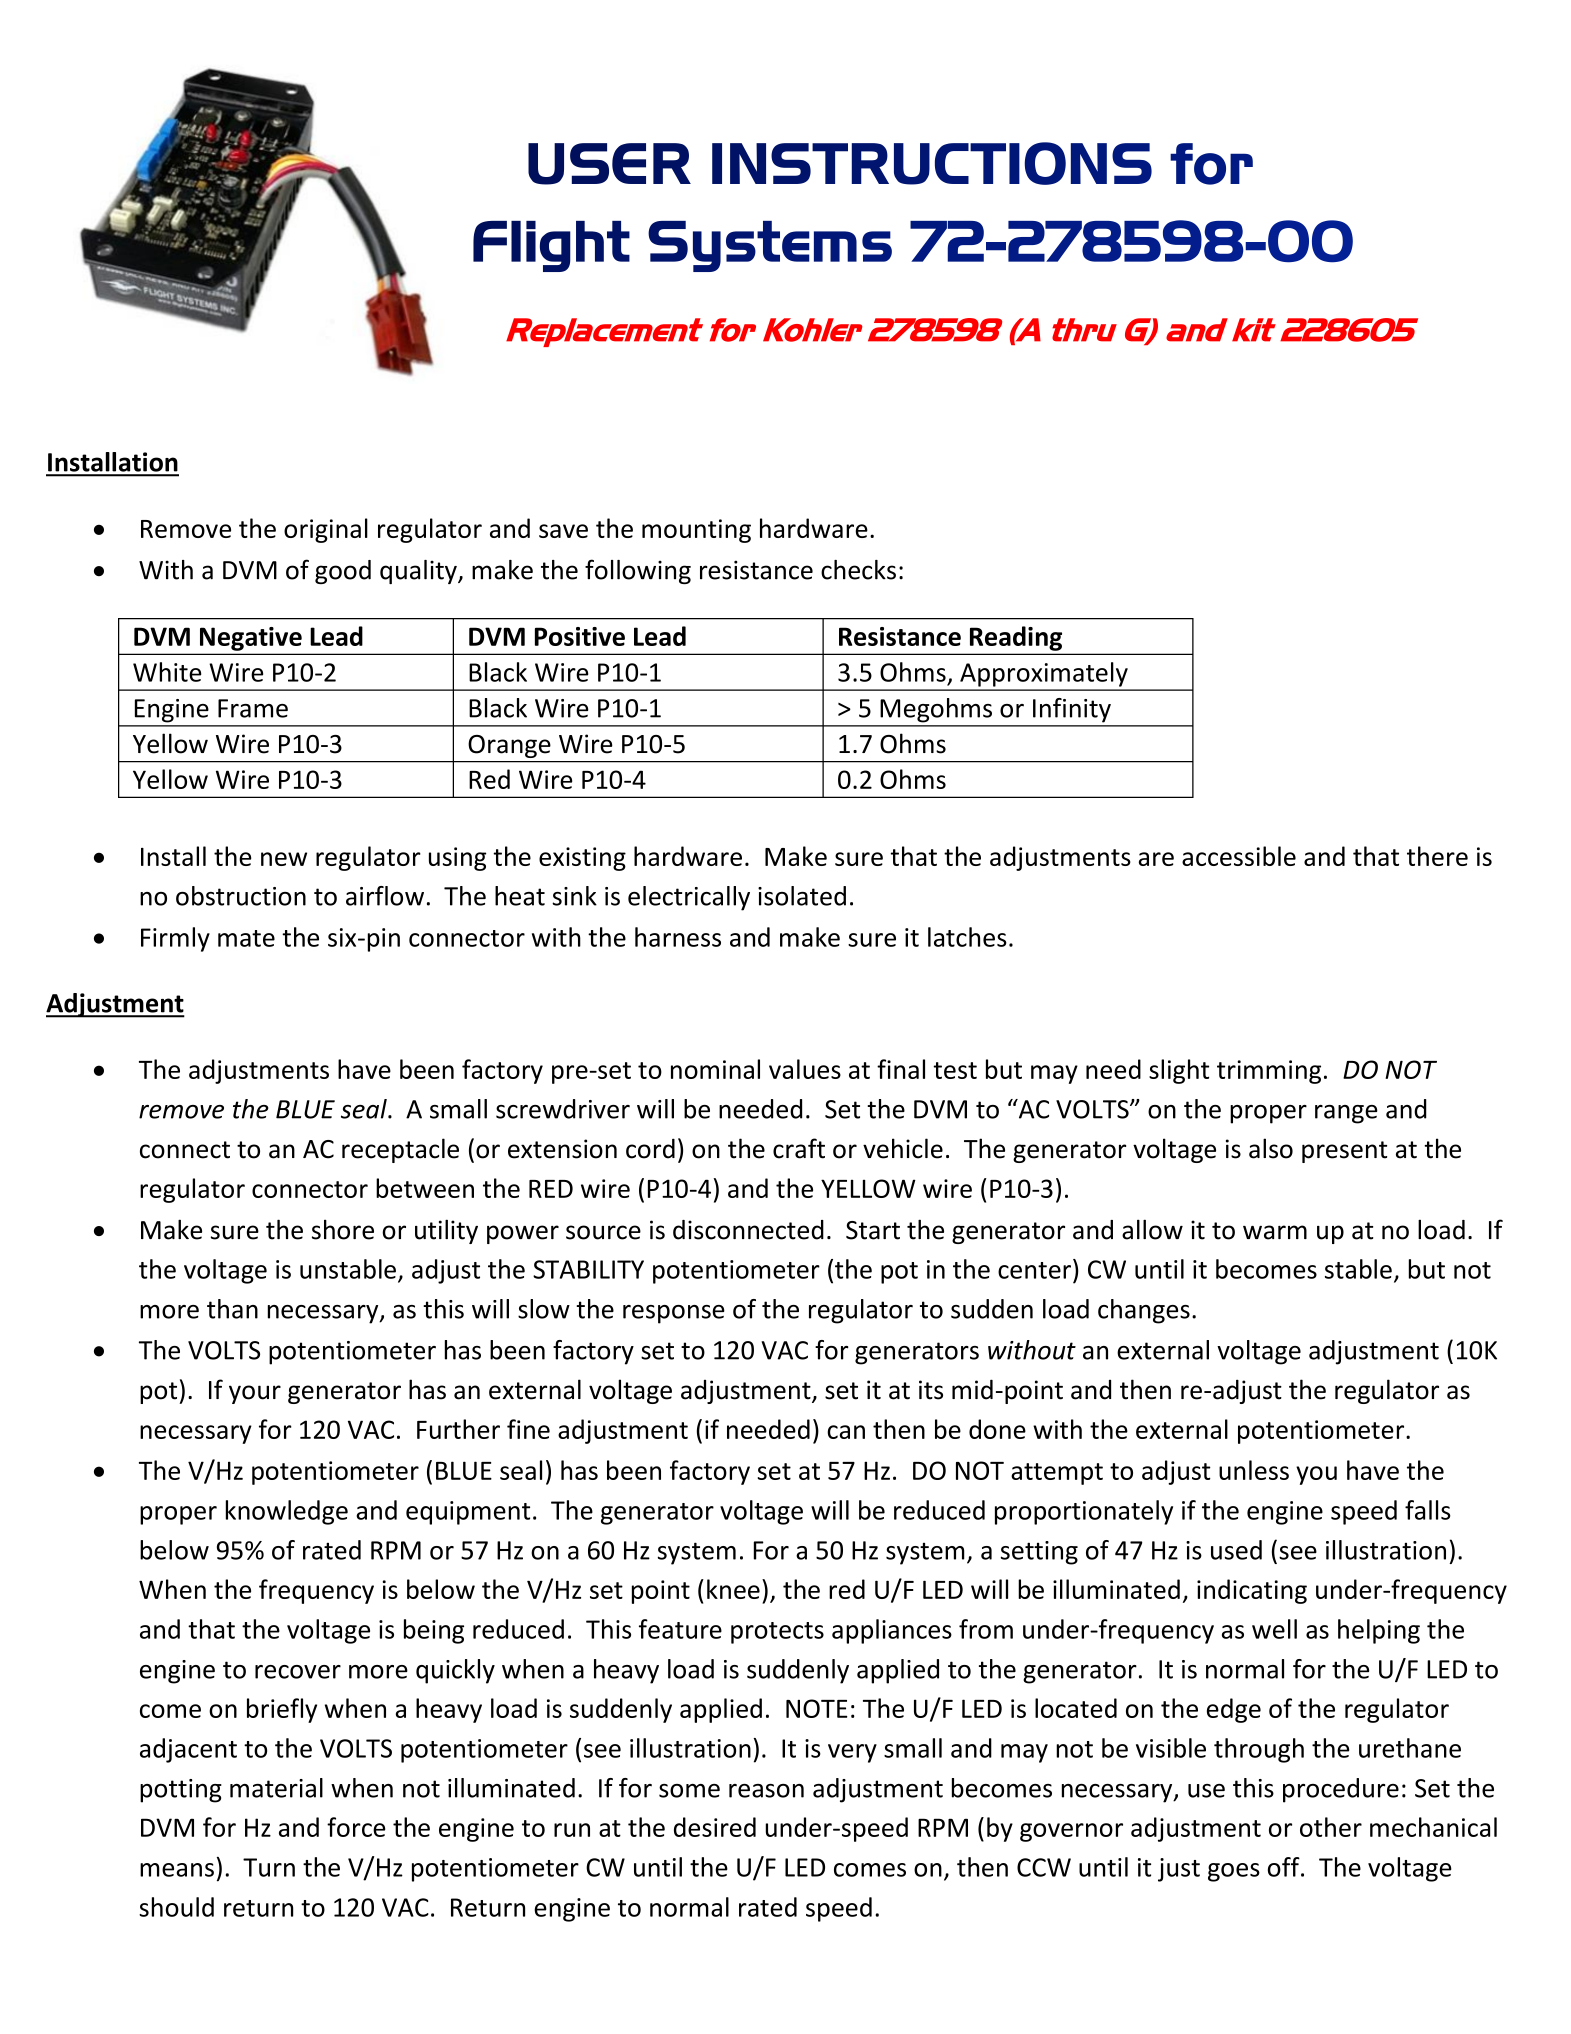 The image size is (1571, 2034). I want to click on accessible, so click(1239, 856).
